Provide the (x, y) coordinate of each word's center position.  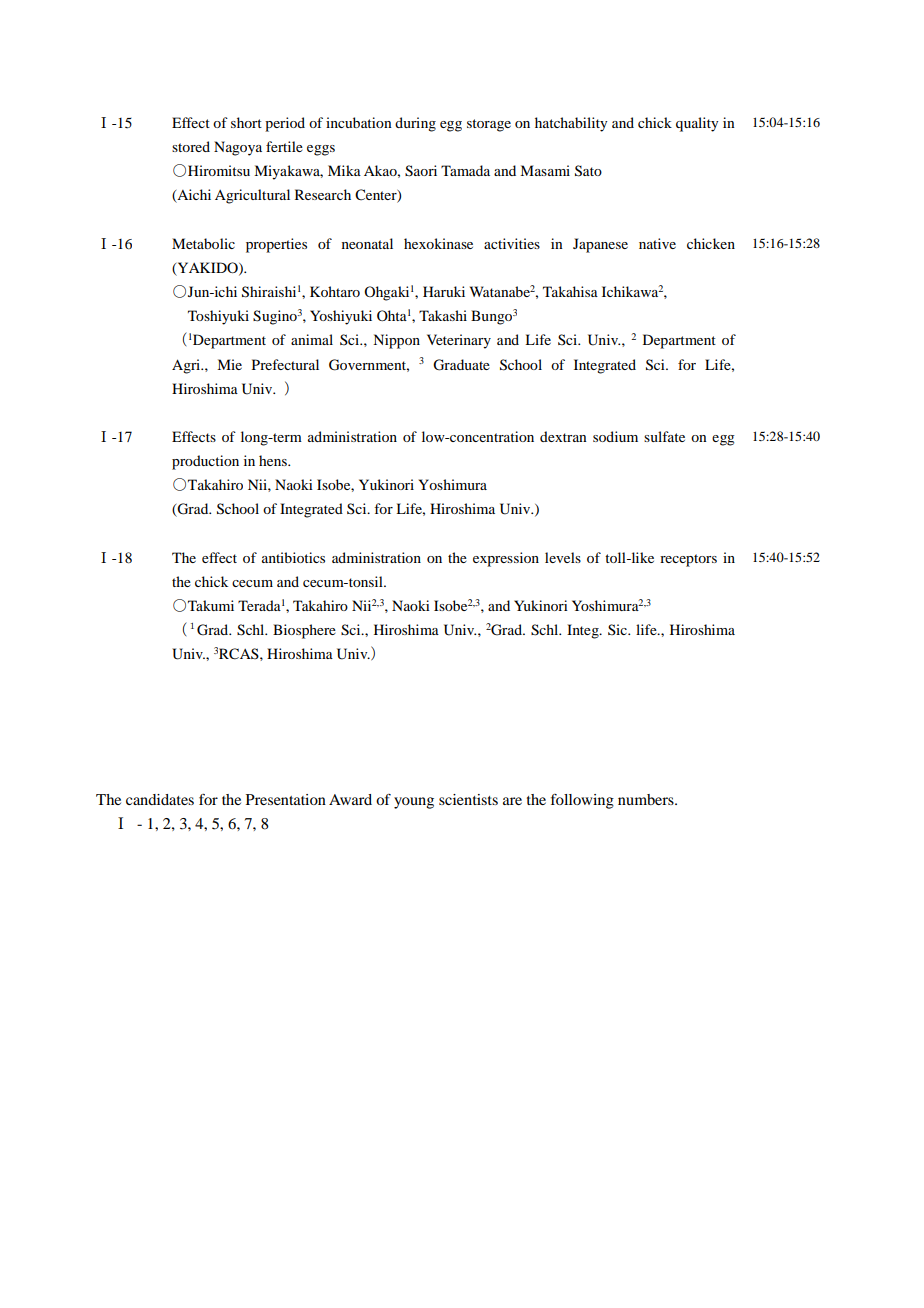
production (205, 462)
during (415, 124)
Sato (588, 171)
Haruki (444, 291)
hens (274, 460)
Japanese (600, 245)
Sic (618, 629)
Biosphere (304, 631)
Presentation (286, 799)
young (414, 803)
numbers (647, 799)
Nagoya (238, 148)
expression (506, 559)
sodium (615, 436)
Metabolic (203, 243)
